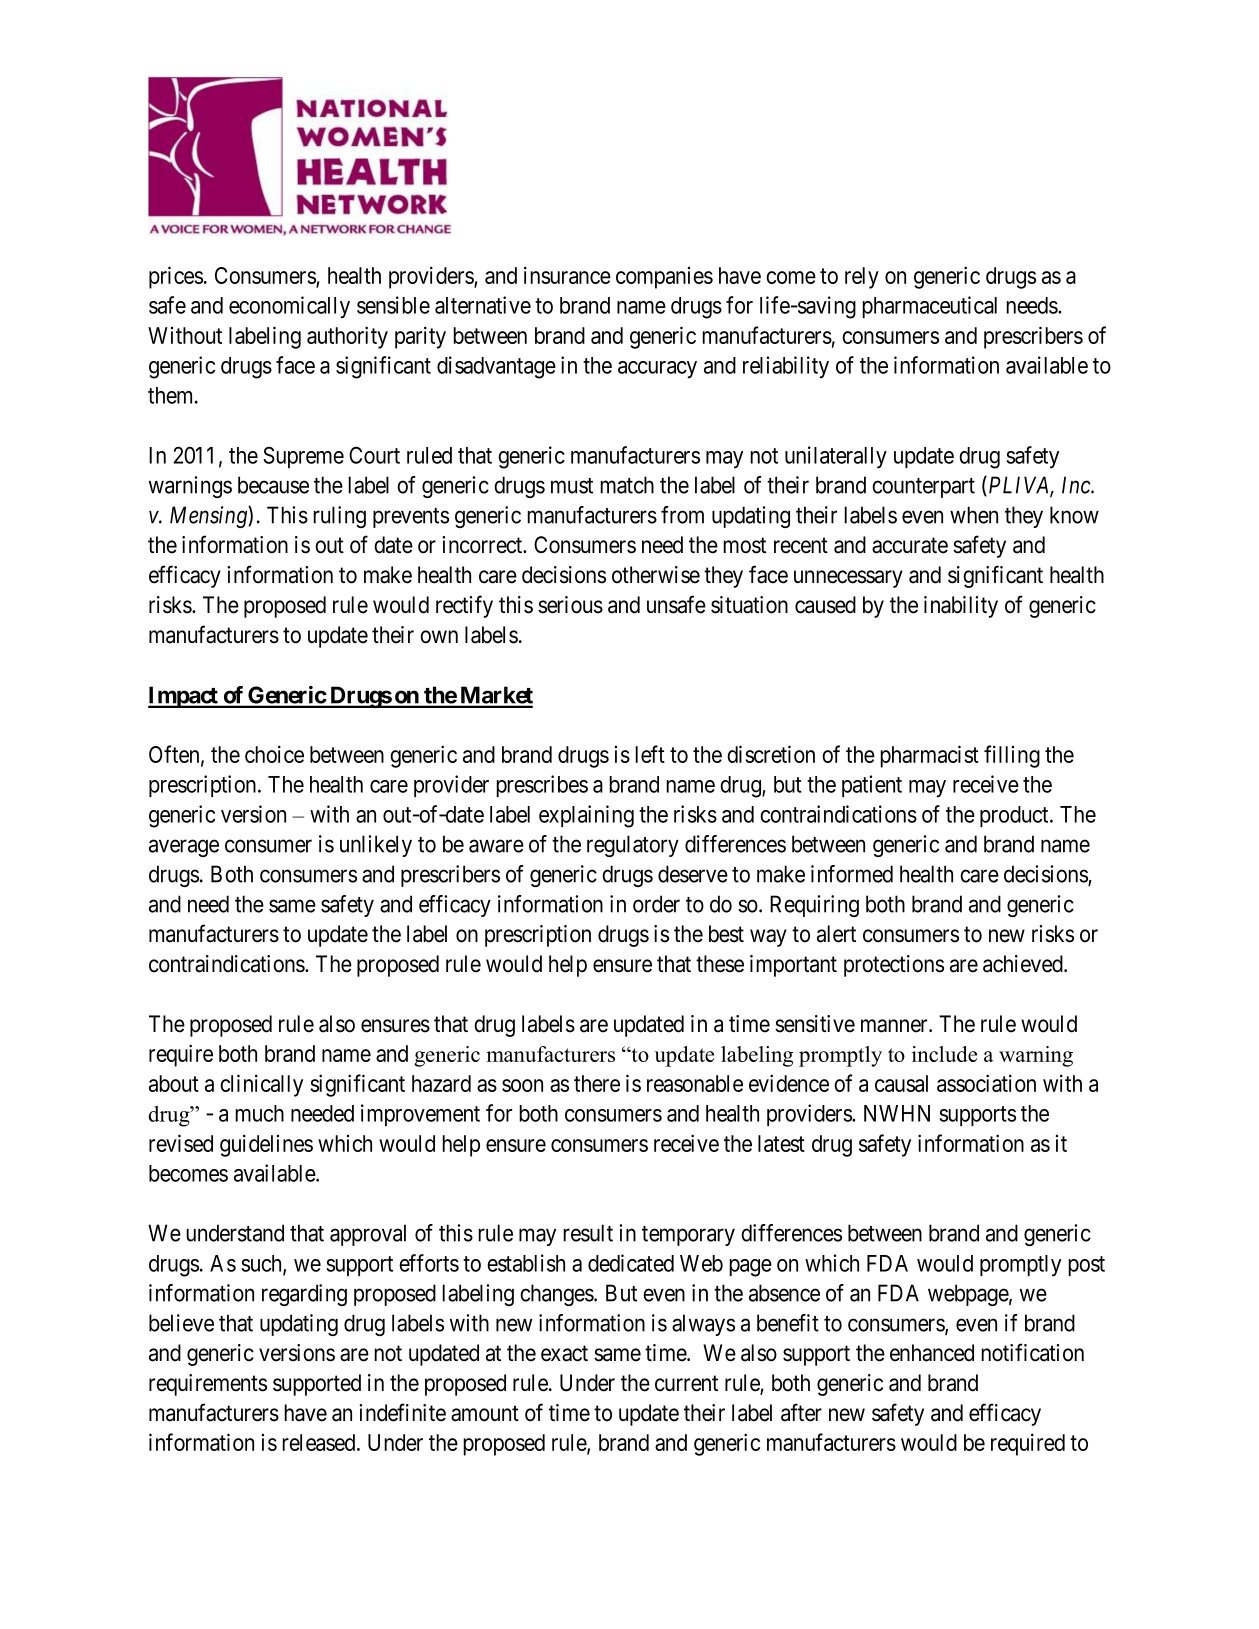 This page has width=1259, height=1629. What do you see at coordinates (376, 846) in the page?
I see `unlikely` at bounding box center [376, 846].
